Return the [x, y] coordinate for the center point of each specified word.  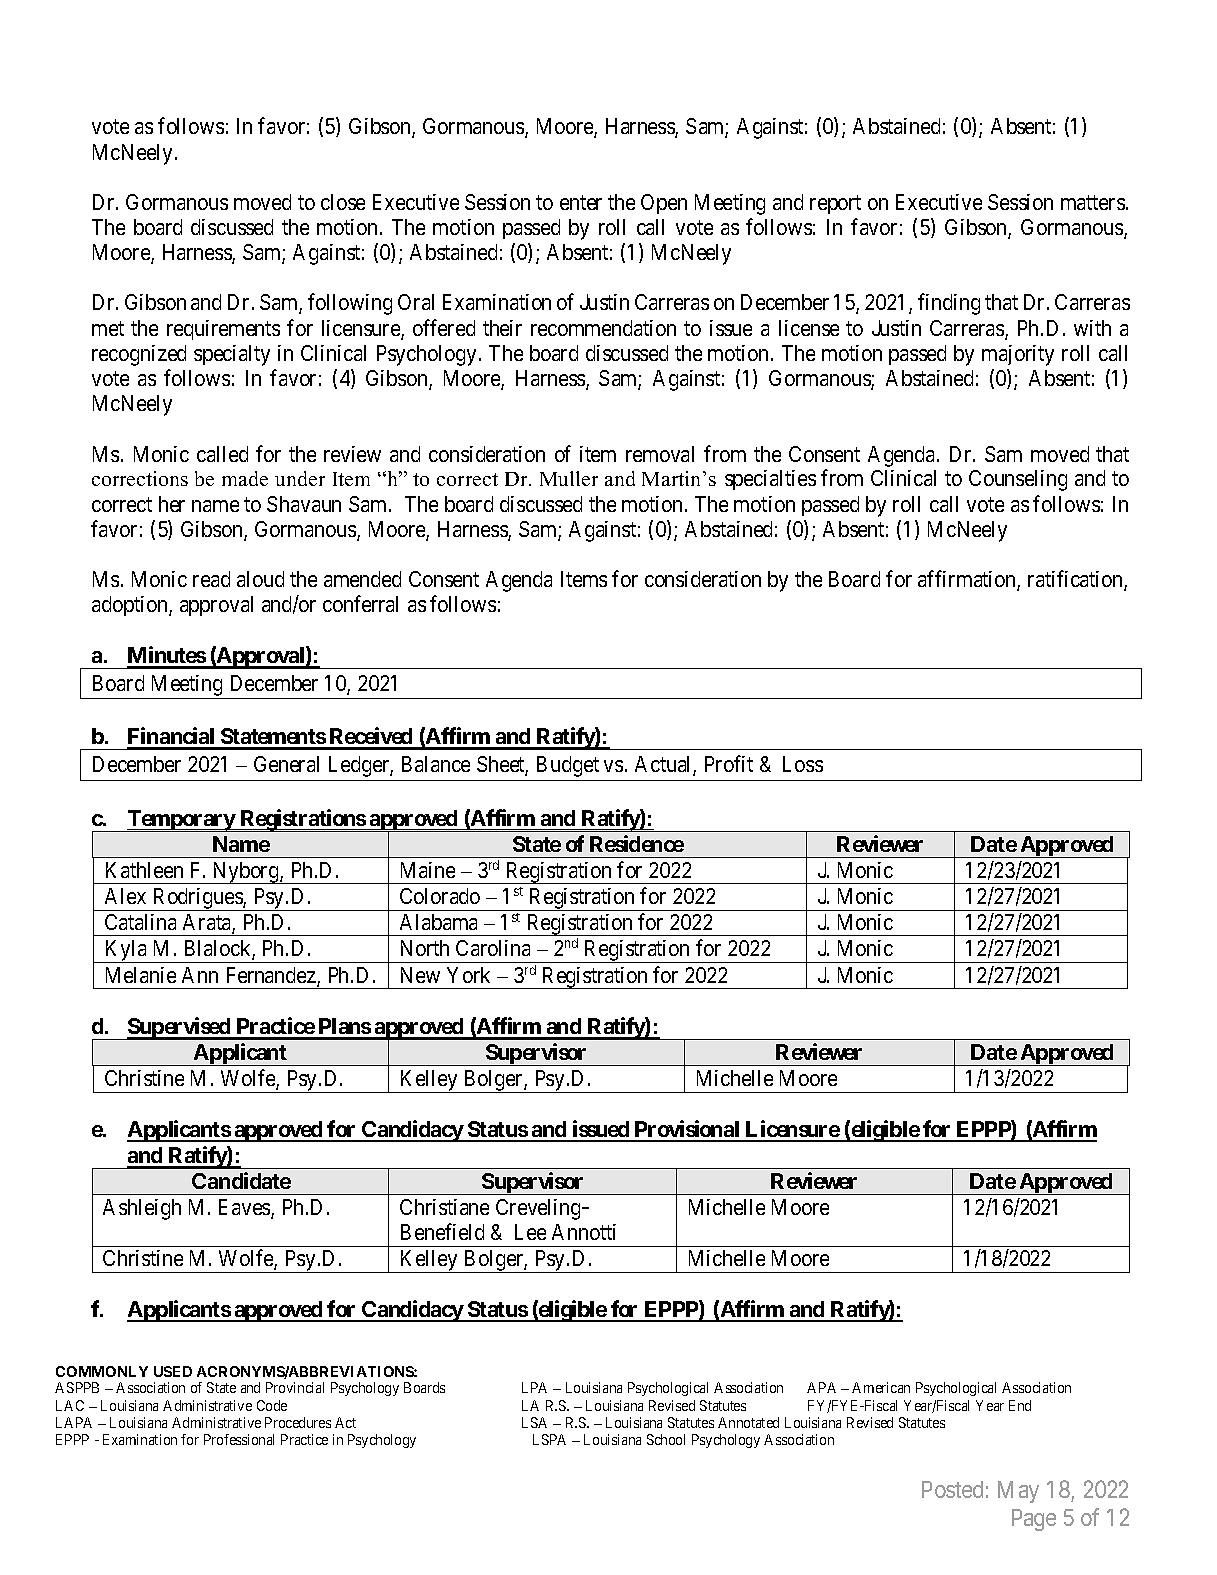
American [881, 1387]
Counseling [1018, 480]
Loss [803, 764]
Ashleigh [142, 1209]
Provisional [687, 1130]
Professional [239, 1439]
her [172, 504]
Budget [568, 766]
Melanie [141, 975]
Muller [569, 478]
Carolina [493, 948]
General [286, 764]
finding [949, 304]
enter [581, 202]
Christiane [444, 1207]
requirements [223, 330]
